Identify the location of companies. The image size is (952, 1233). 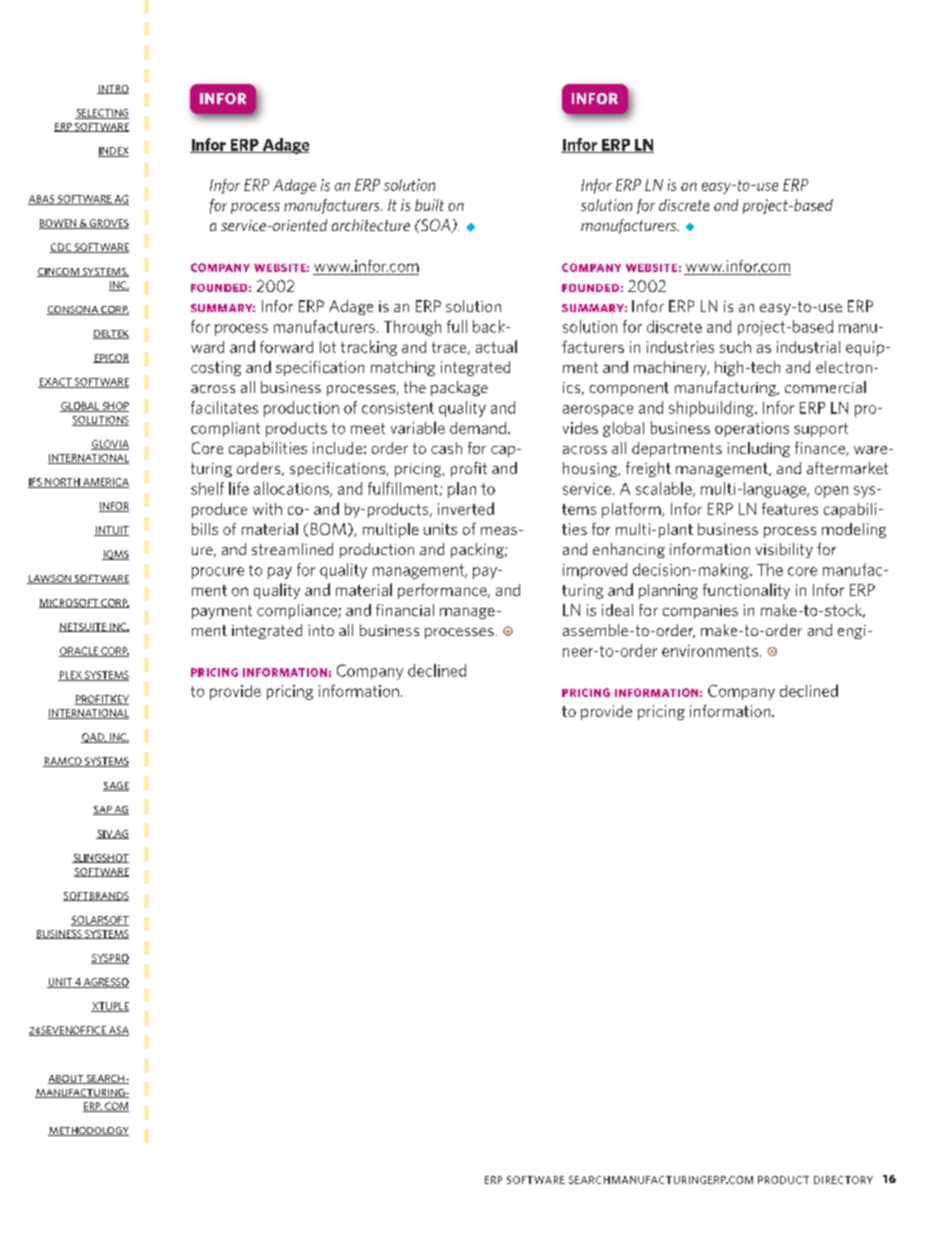
(700, 612).
